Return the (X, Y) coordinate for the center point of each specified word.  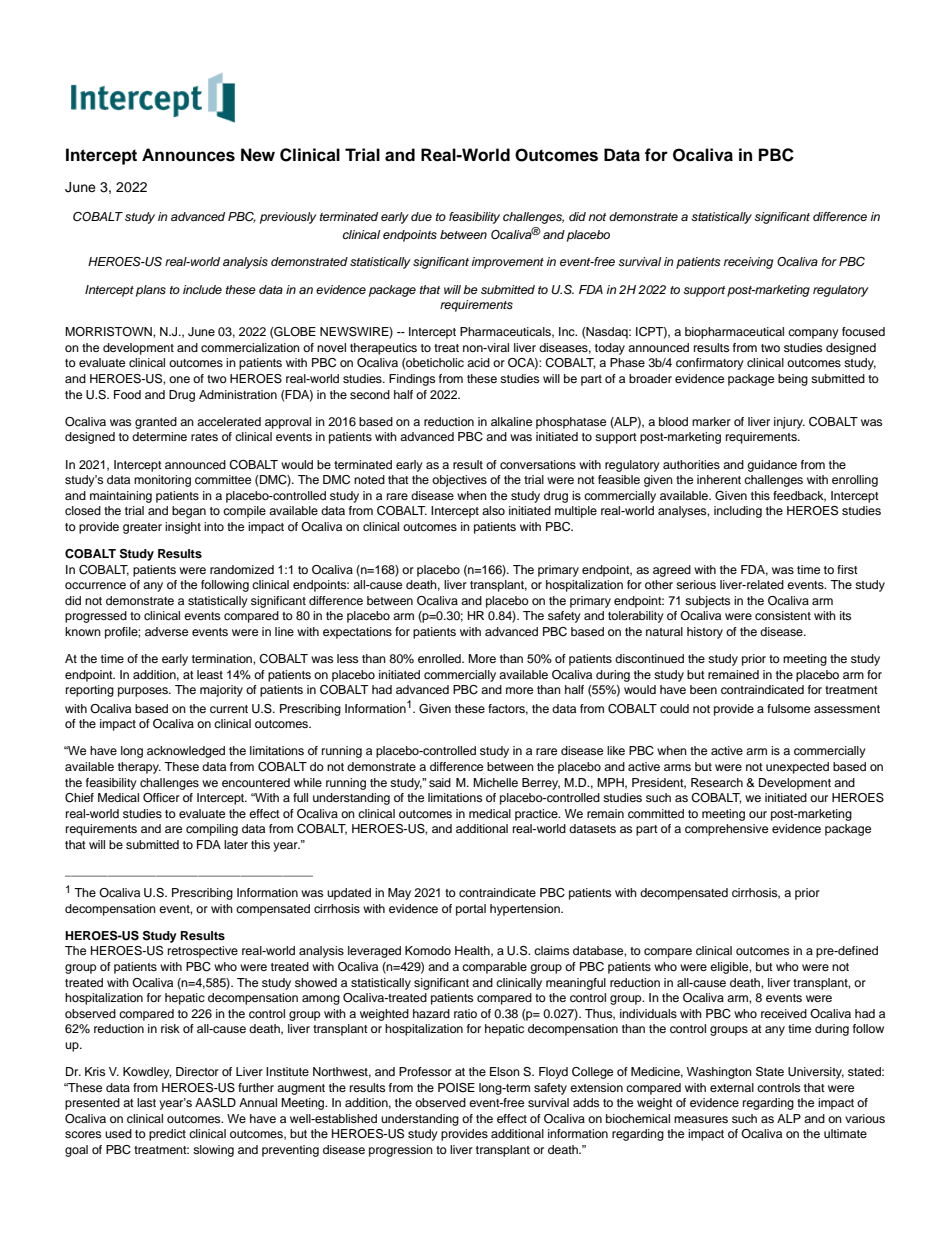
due (421, 216)
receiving (748, 263)
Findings (412, 380)
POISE (456, 1088)
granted (156, 423)
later (236, 844)
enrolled (440, 658)
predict (167, 1135)
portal (471, 910)
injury (789, 423)
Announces (188, 155)
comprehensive (726, 830)
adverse (166, 631)
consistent (783, 615)
